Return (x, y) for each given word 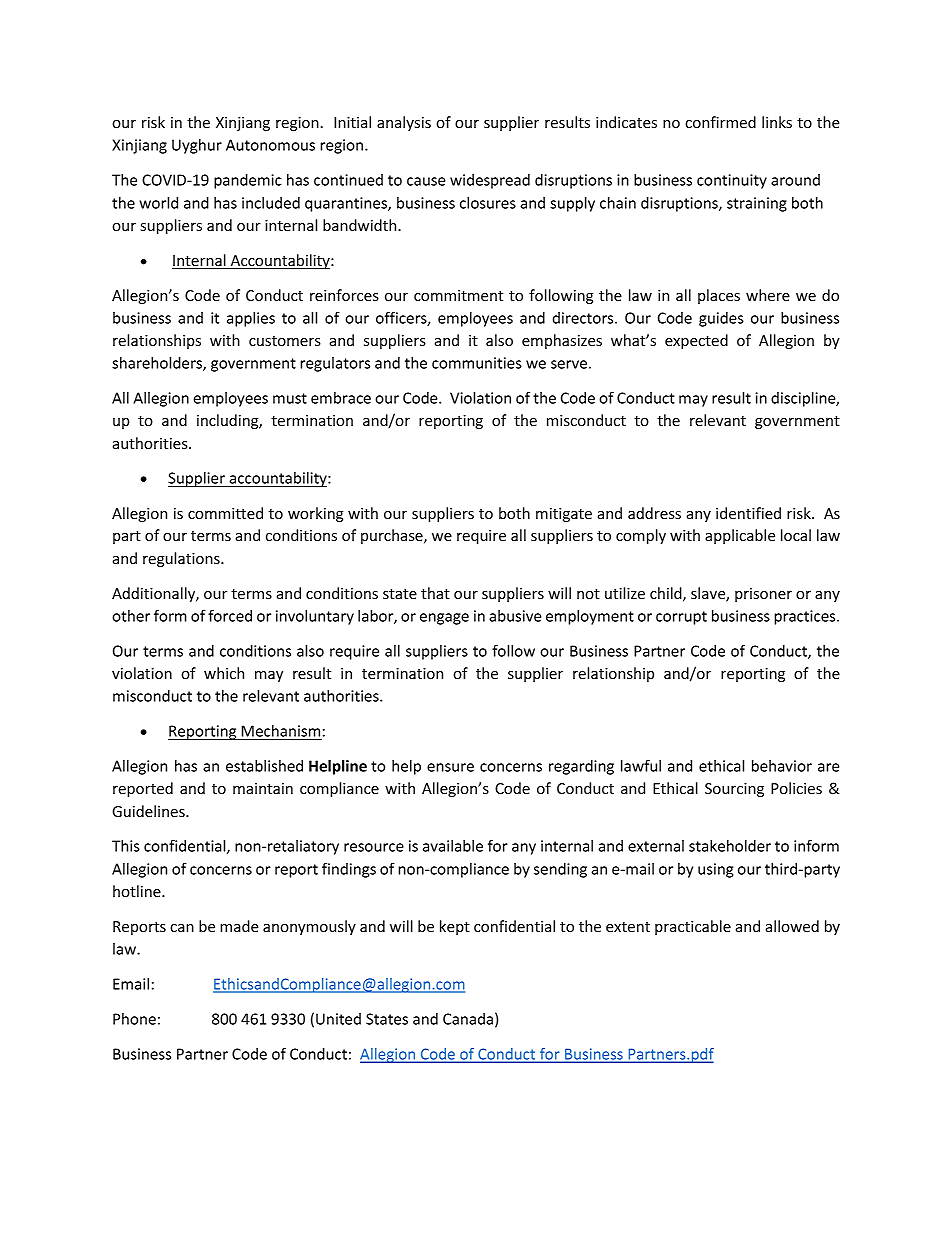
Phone (134, 1019)
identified (748, 513)
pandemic (248, 181)
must (290, 398)
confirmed (720, 122)
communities (477, 363)
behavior (782, 766)
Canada (468, 1019)
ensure (450, 767)
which (224, 673)
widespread (490, 181)
